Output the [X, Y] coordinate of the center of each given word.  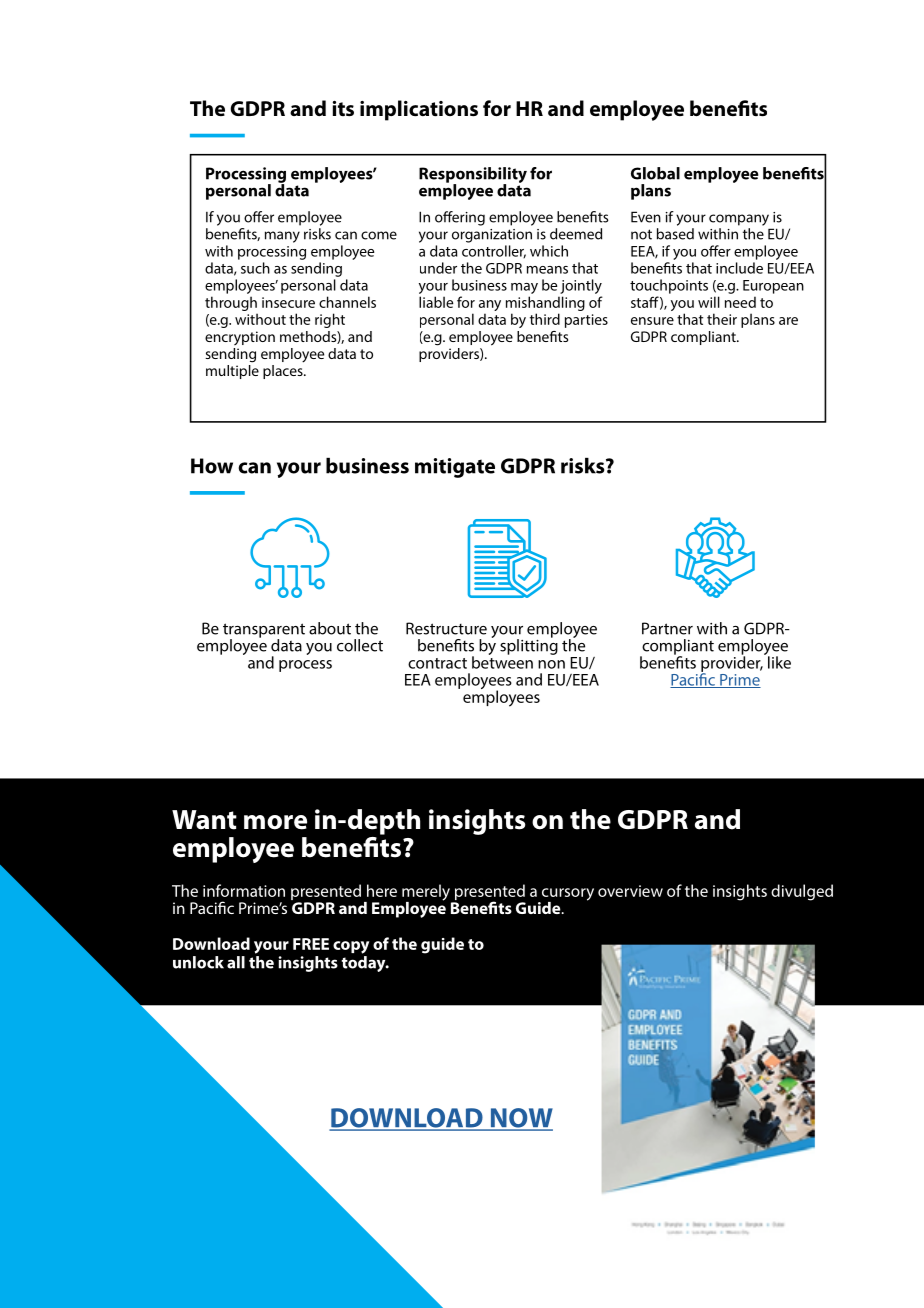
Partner [667, 628]
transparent [264, 631]
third [545, 319]
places [284, 372]
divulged [802, 892]
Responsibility [473, 176]
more [275, 822]
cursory [567, 895]
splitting [529, 646]
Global [655, 173]
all [236, 962]
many [282, 237]
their [722, 319]
